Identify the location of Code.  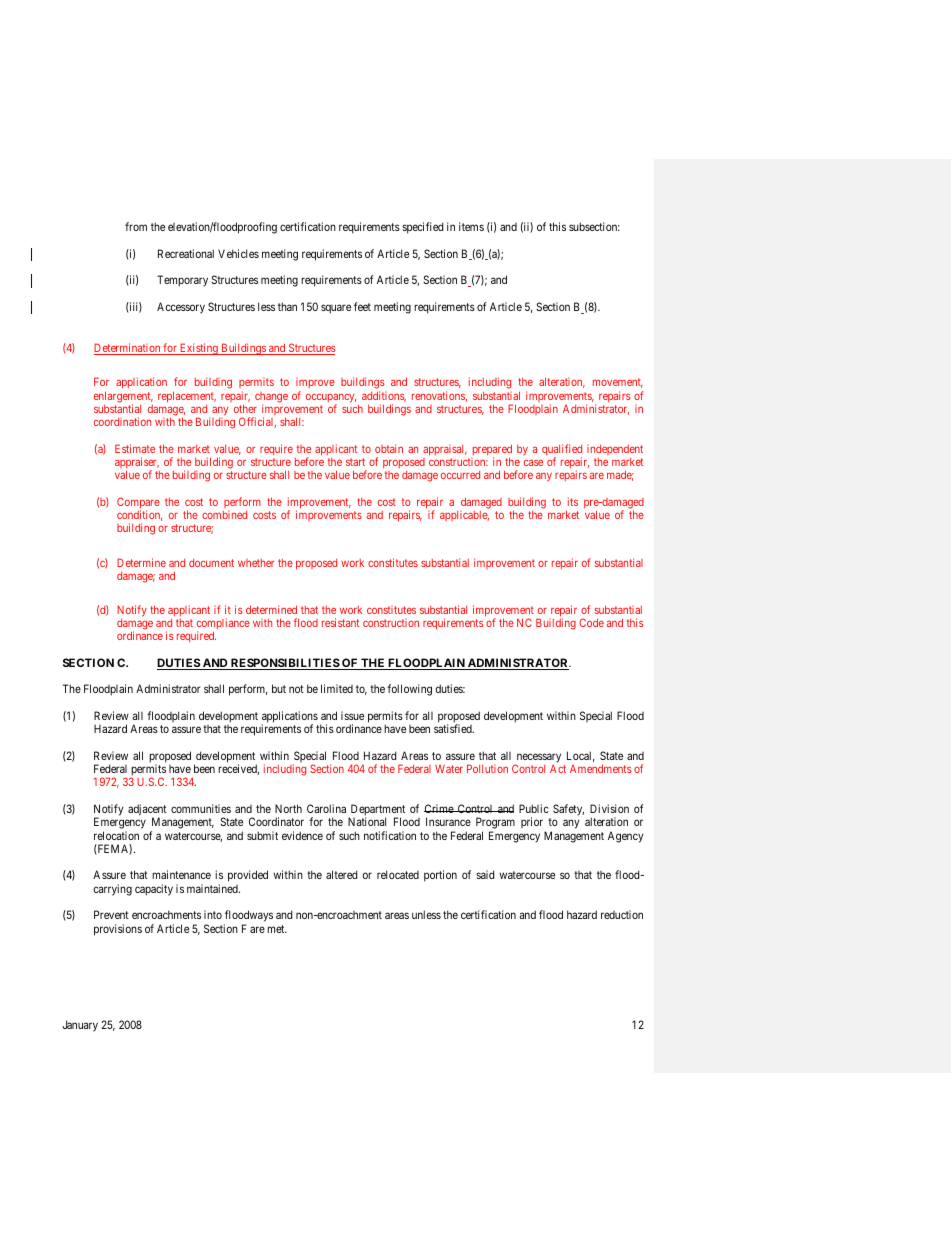
(591, 622).
